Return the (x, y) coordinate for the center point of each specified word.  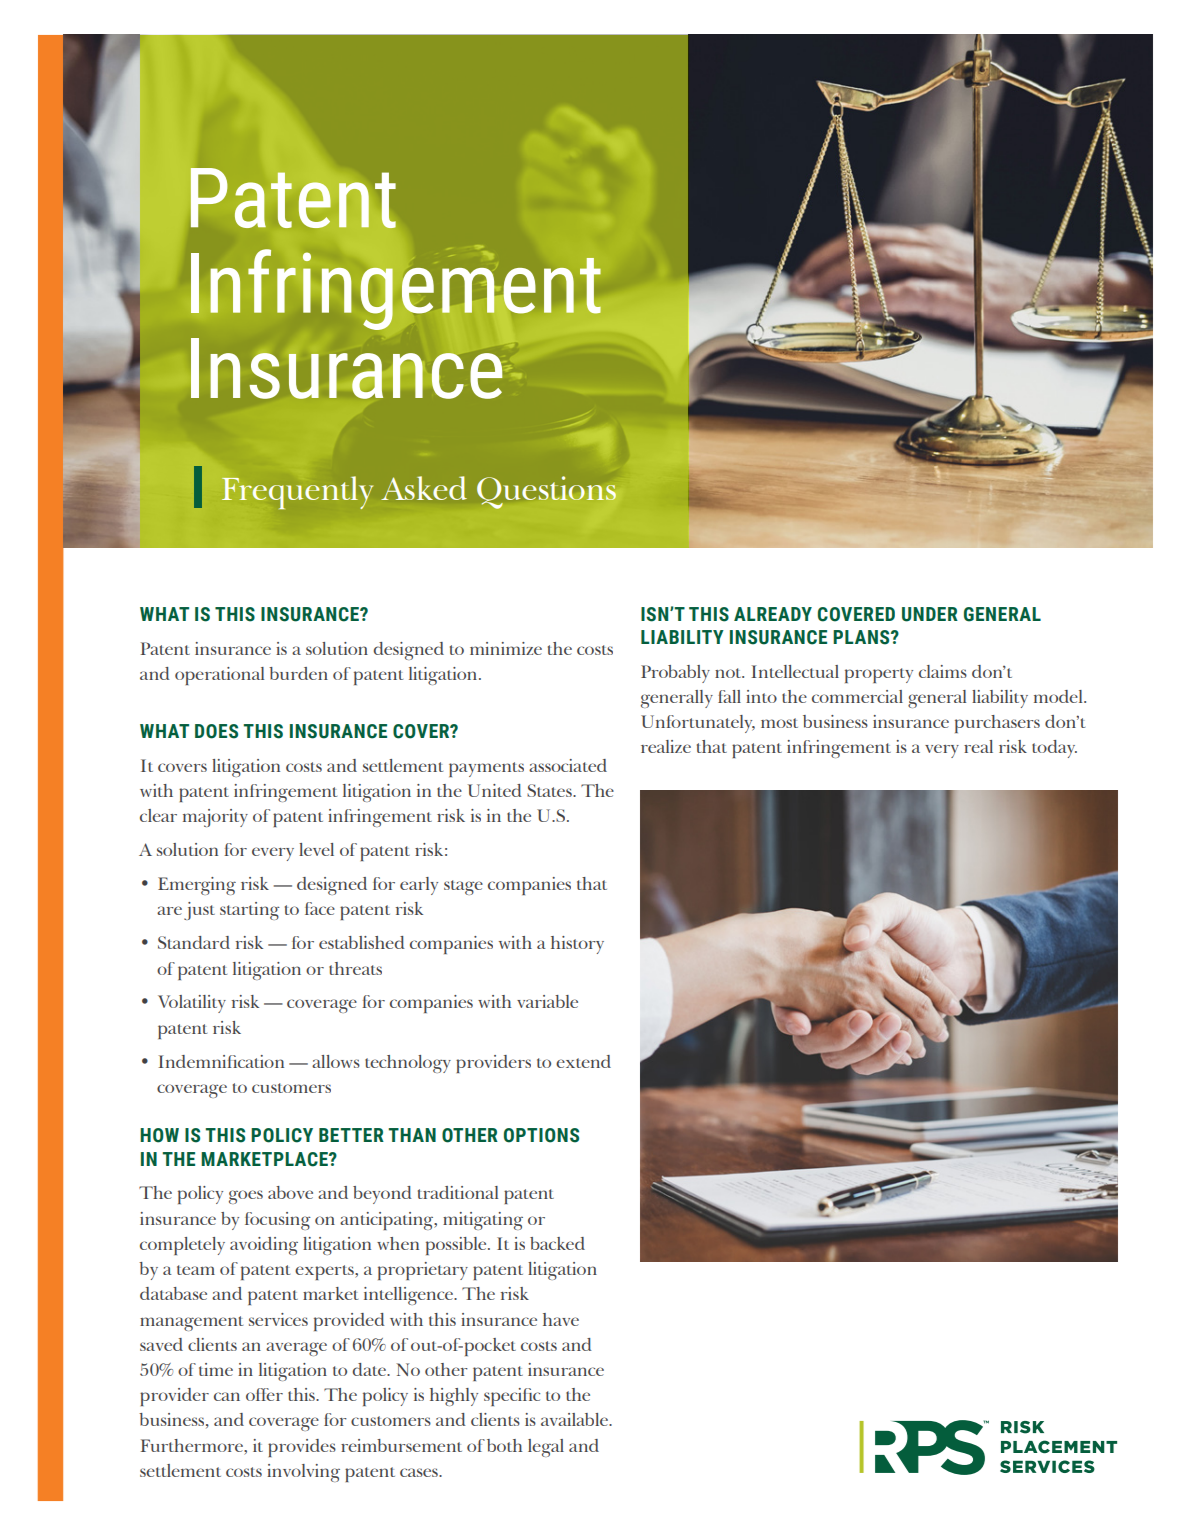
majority (215, 818)
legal (546, 1448)
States (550, 790)
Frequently (297, 492)
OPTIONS (541, 1135)
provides (302, 1448)
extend (583, 1061)
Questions (546, 492)
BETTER (351, 1135)
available (575, 1419)
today (1054, 749)
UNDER (930, 614)
